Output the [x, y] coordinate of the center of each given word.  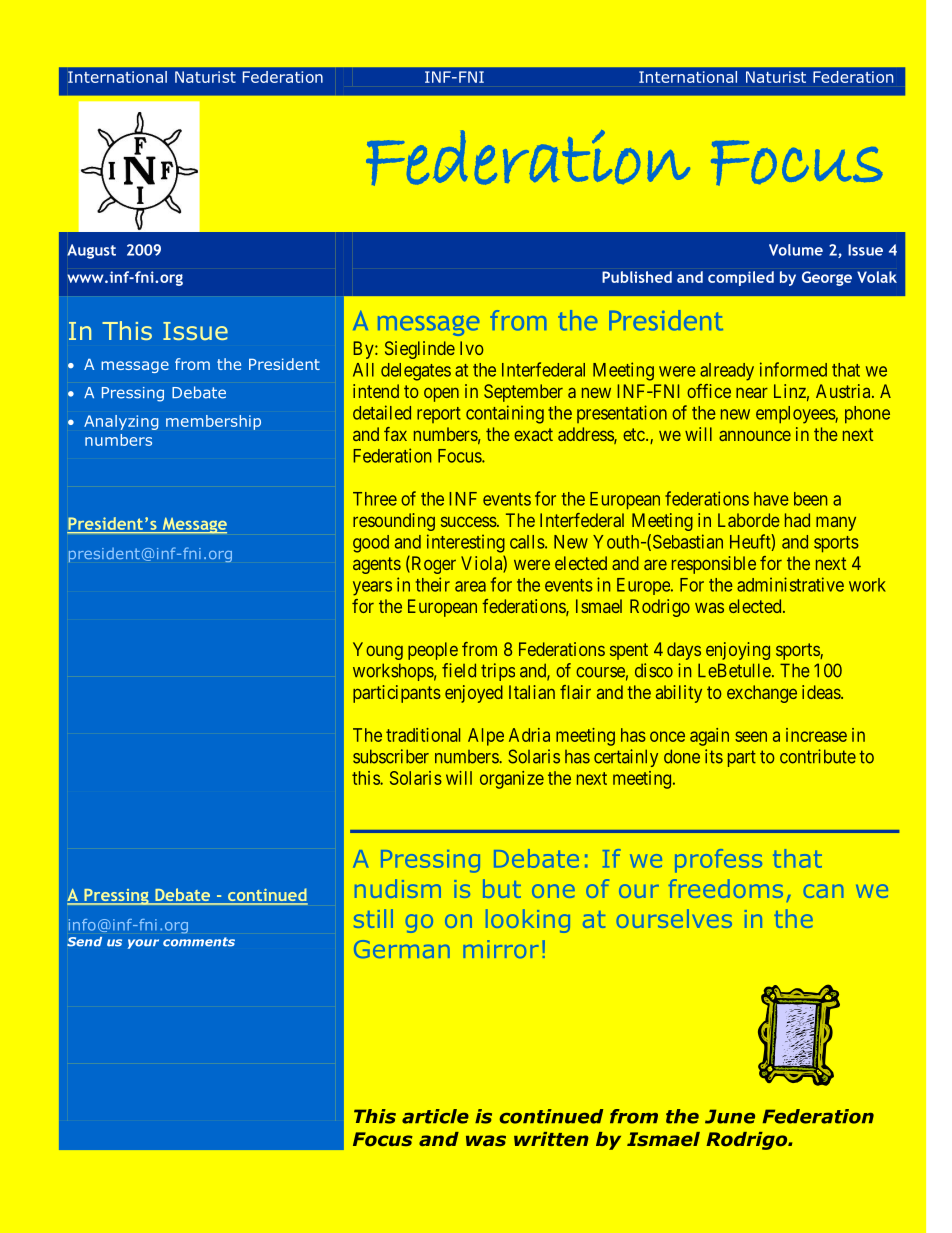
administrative [790, 584]
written [551, 1139]
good [371, 544]
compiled [741, 278]
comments [199, 942]
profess [718, 861]
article [435, 1116]
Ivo [471, 348]
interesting [466, 543]
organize [512, 780]
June [730, 1116]
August [91, 251]
